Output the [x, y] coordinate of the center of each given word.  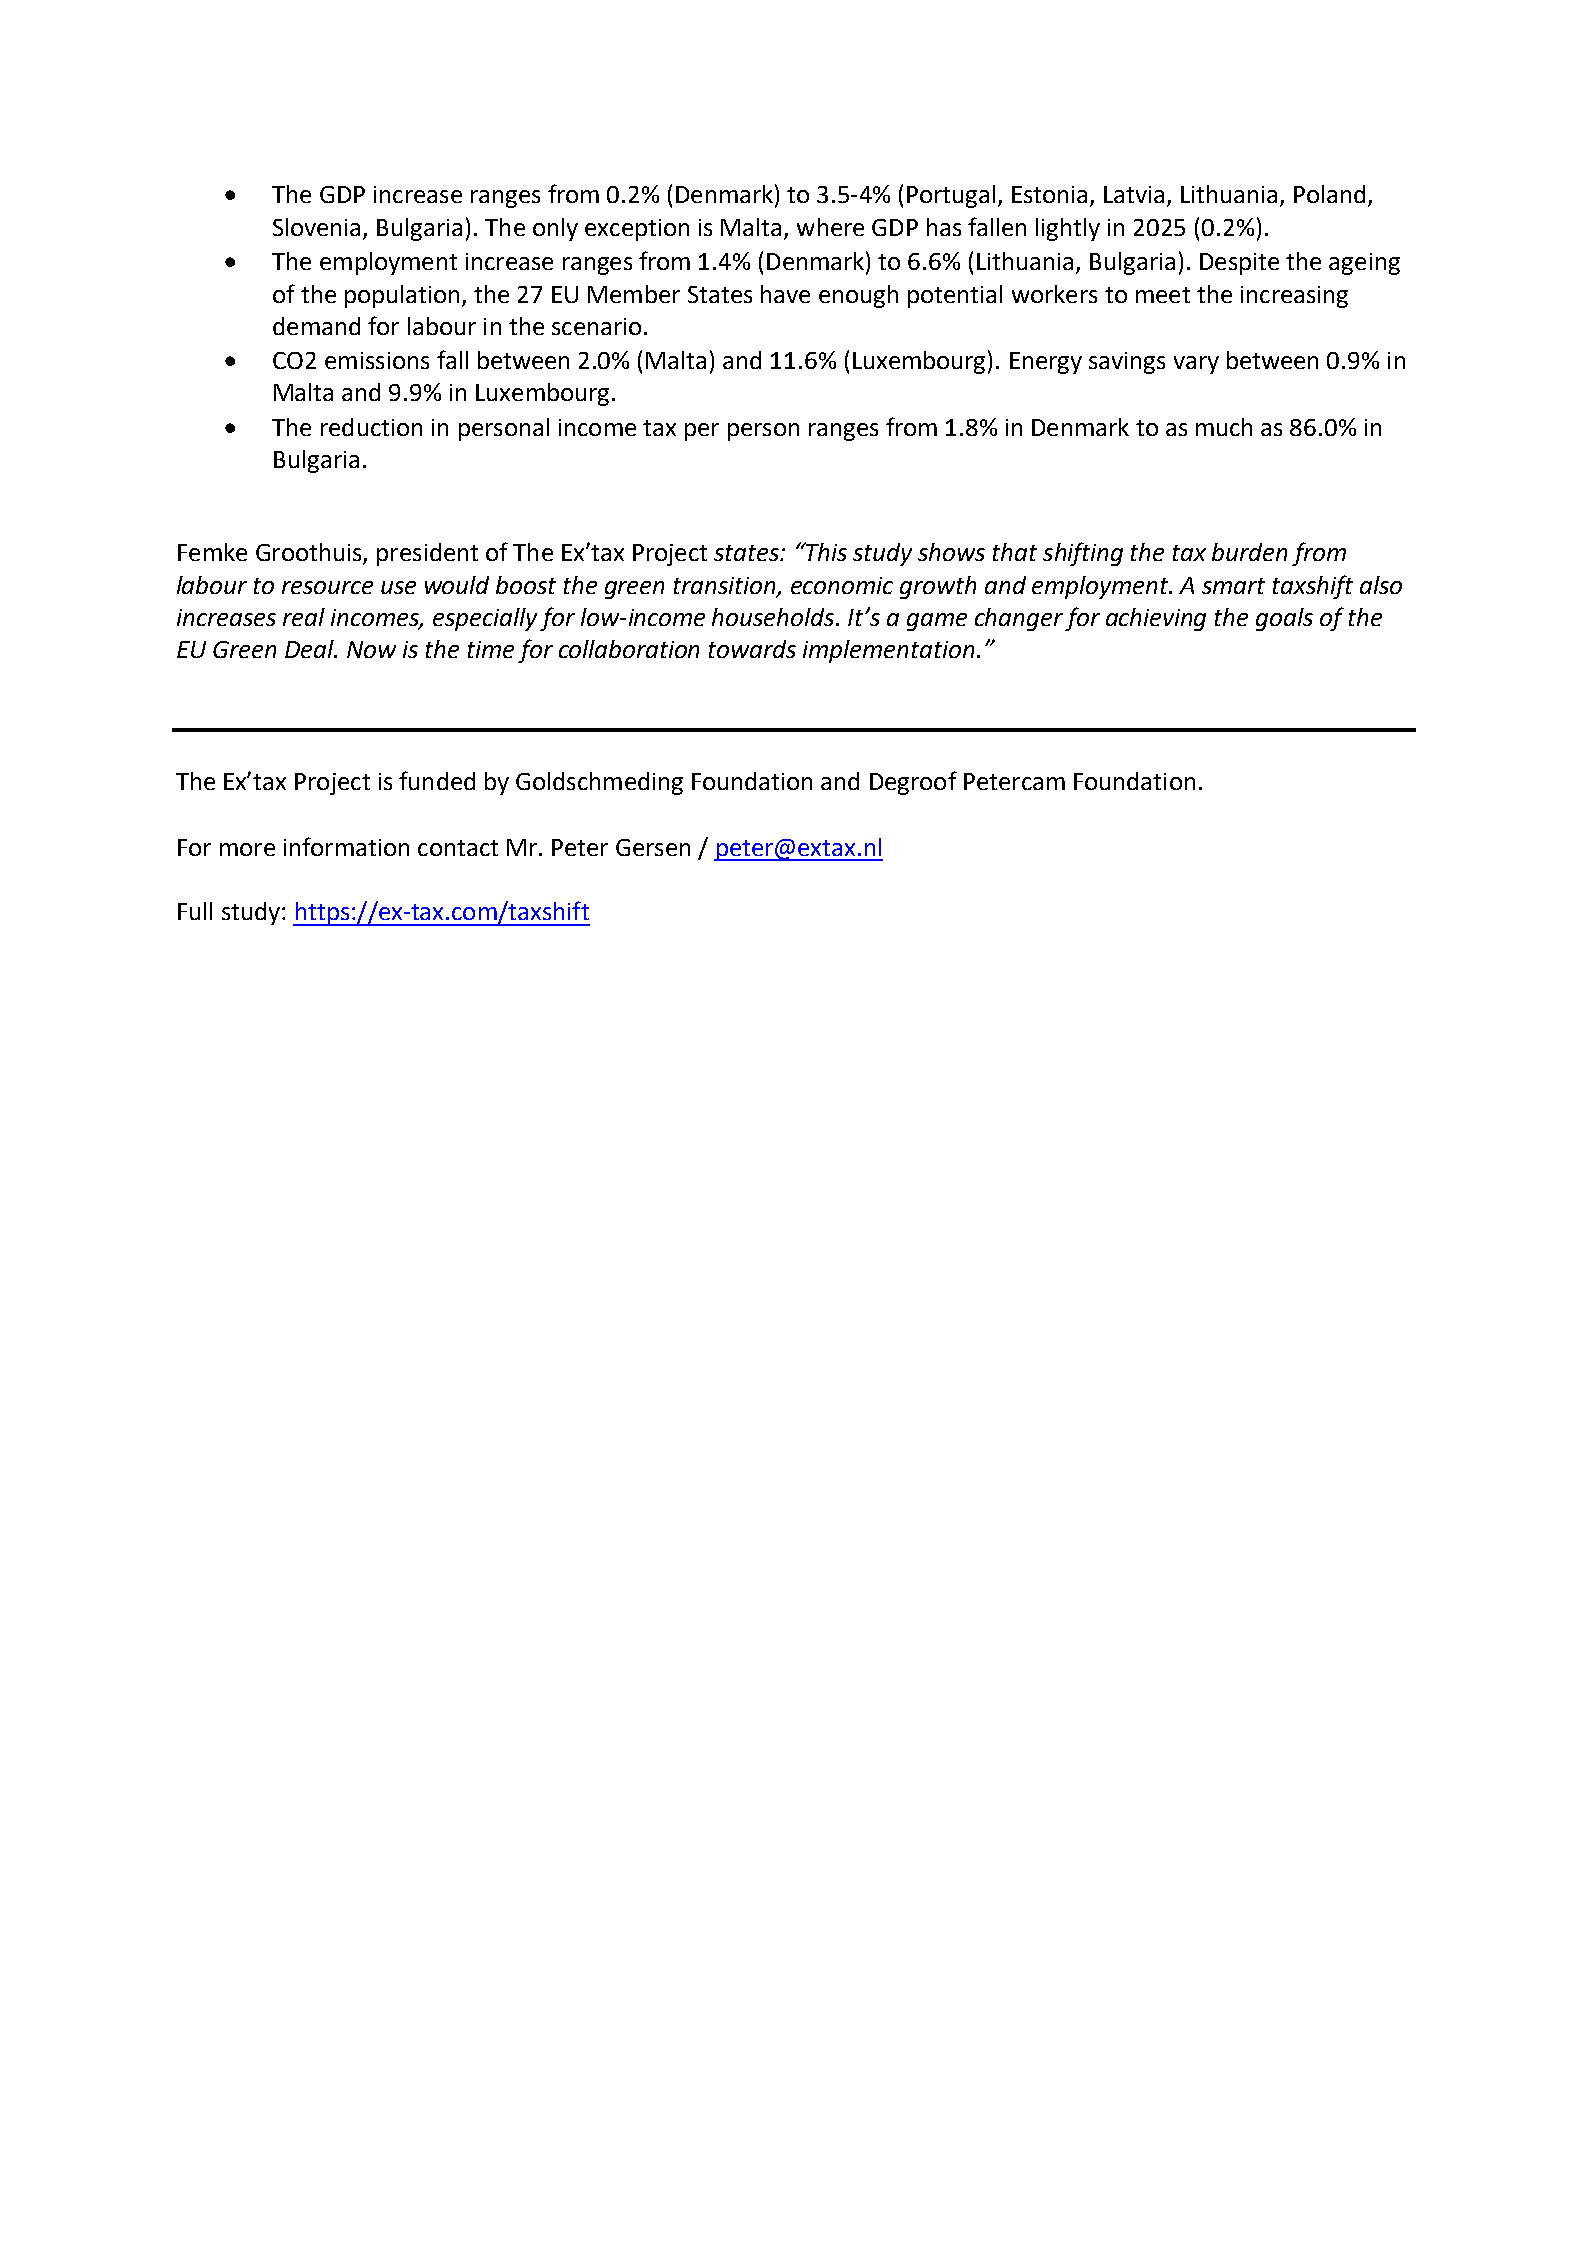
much [1224, 427]
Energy [1046, 363]
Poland [1329, 194]
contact [458, 848]
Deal [310, 649]
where [830, 227]
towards [752, 649]
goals [1284, 619]
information [346, 846]
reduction [371, 427]
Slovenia [316, 227]
